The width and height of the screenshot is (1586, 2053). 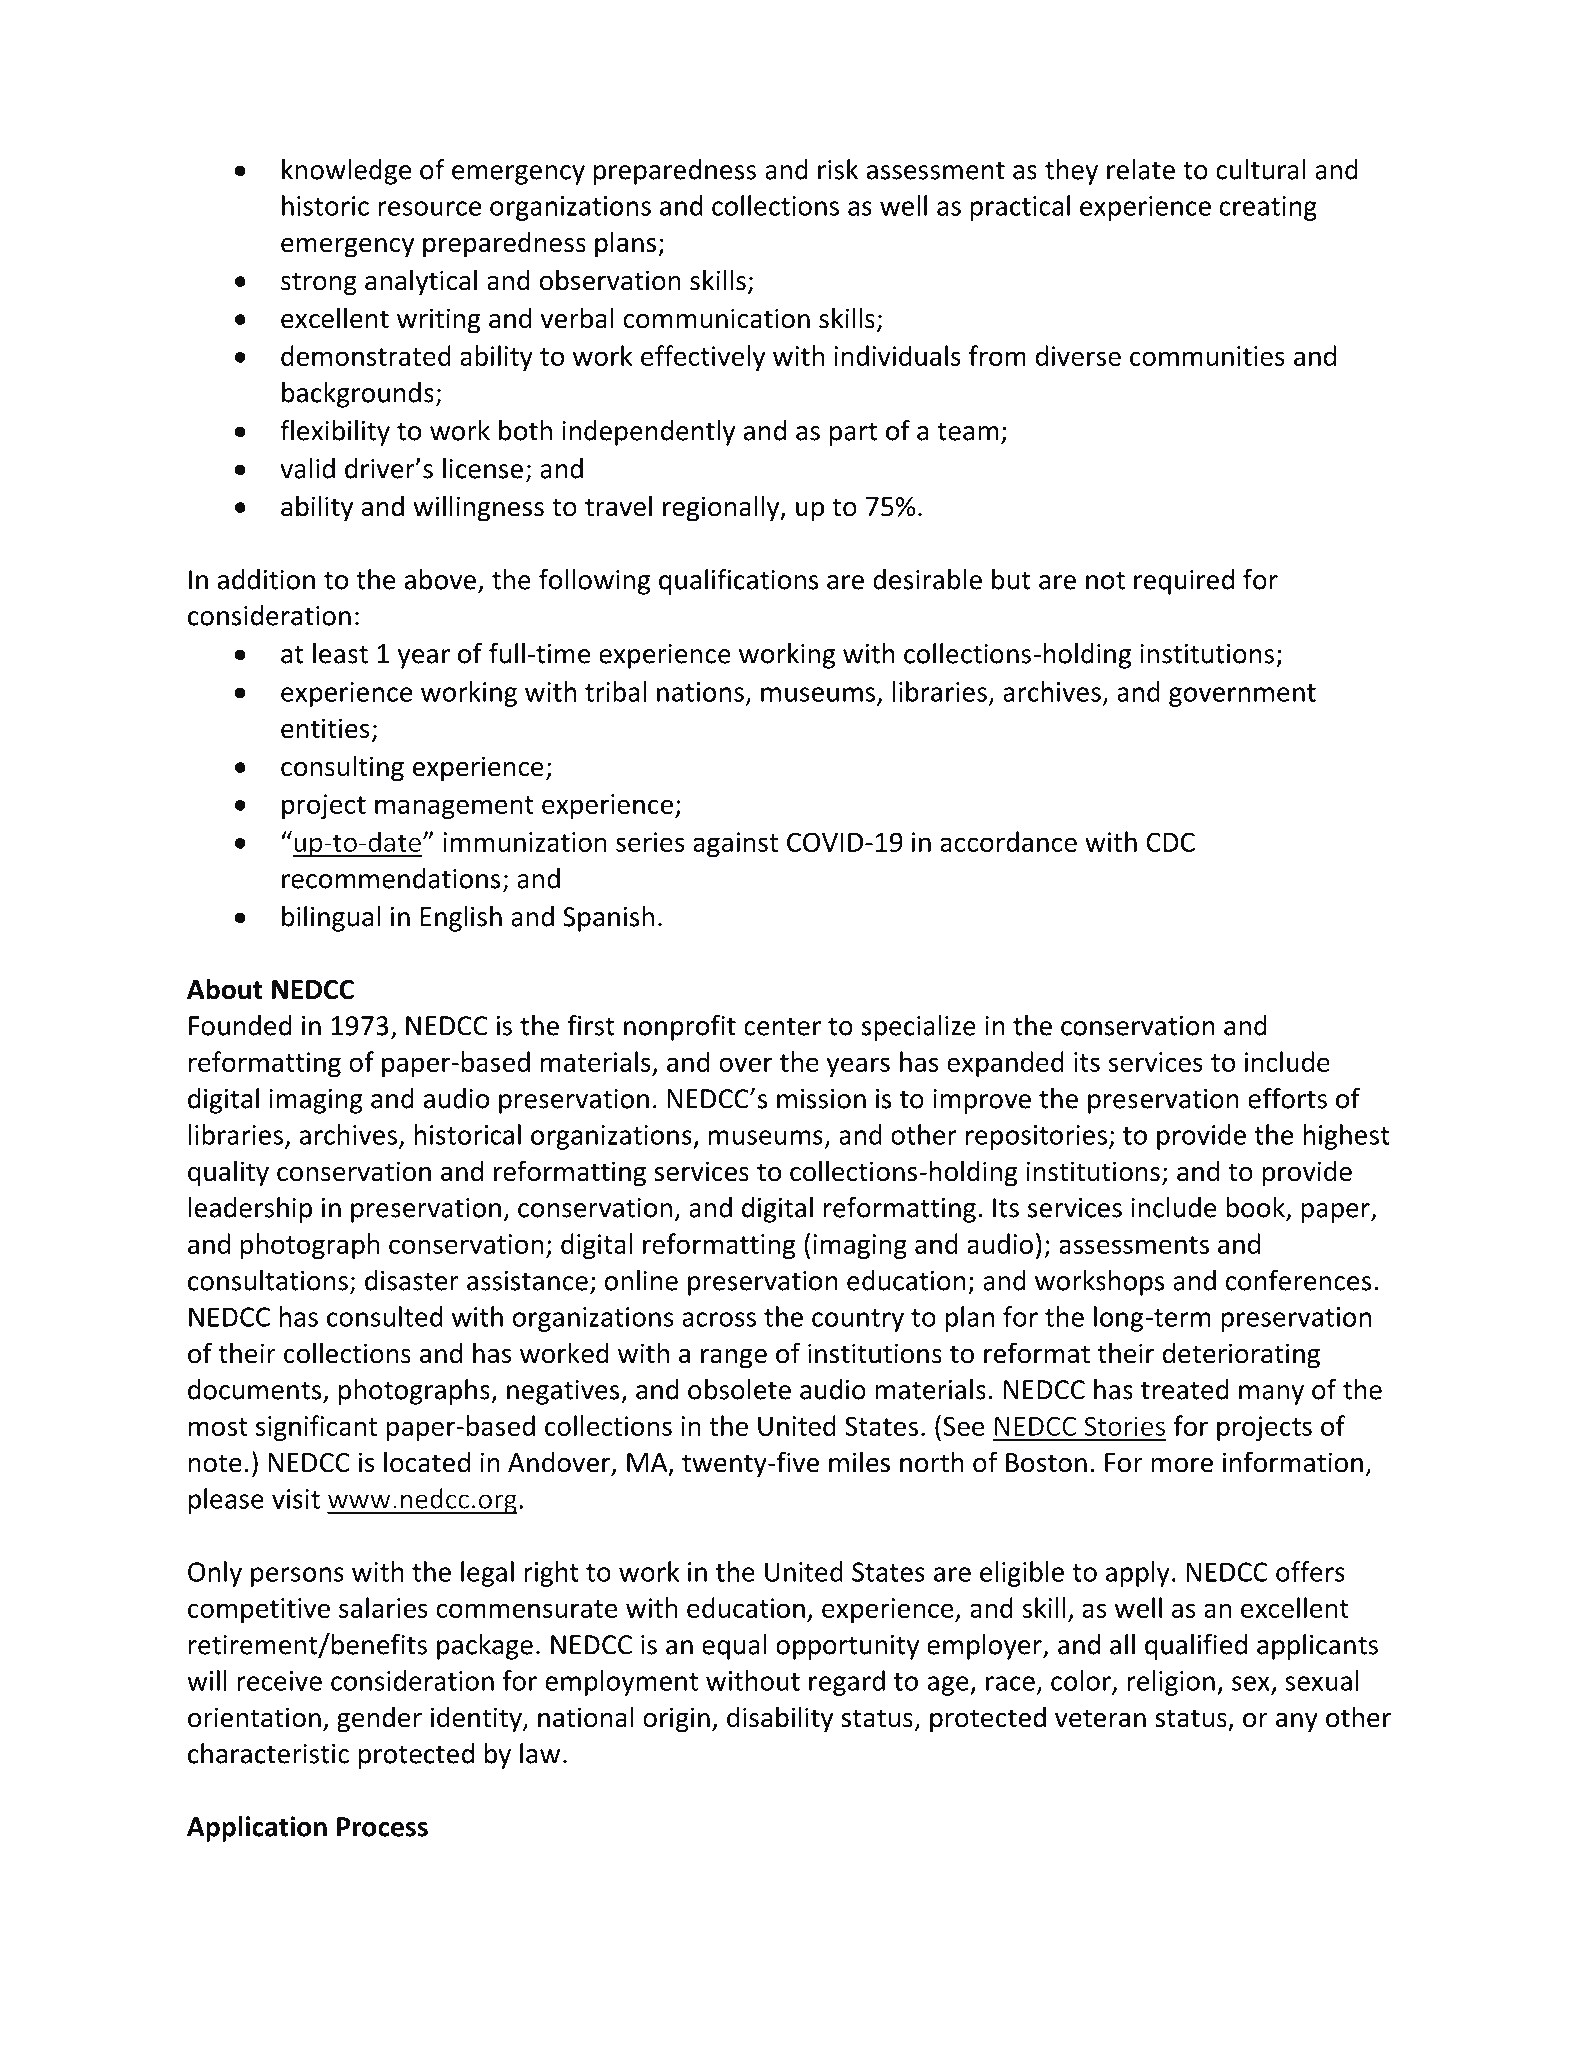 What do you see at coordinates (325, 728) in the screenshot?
I see `entities` at bounding box center [325, 728].
